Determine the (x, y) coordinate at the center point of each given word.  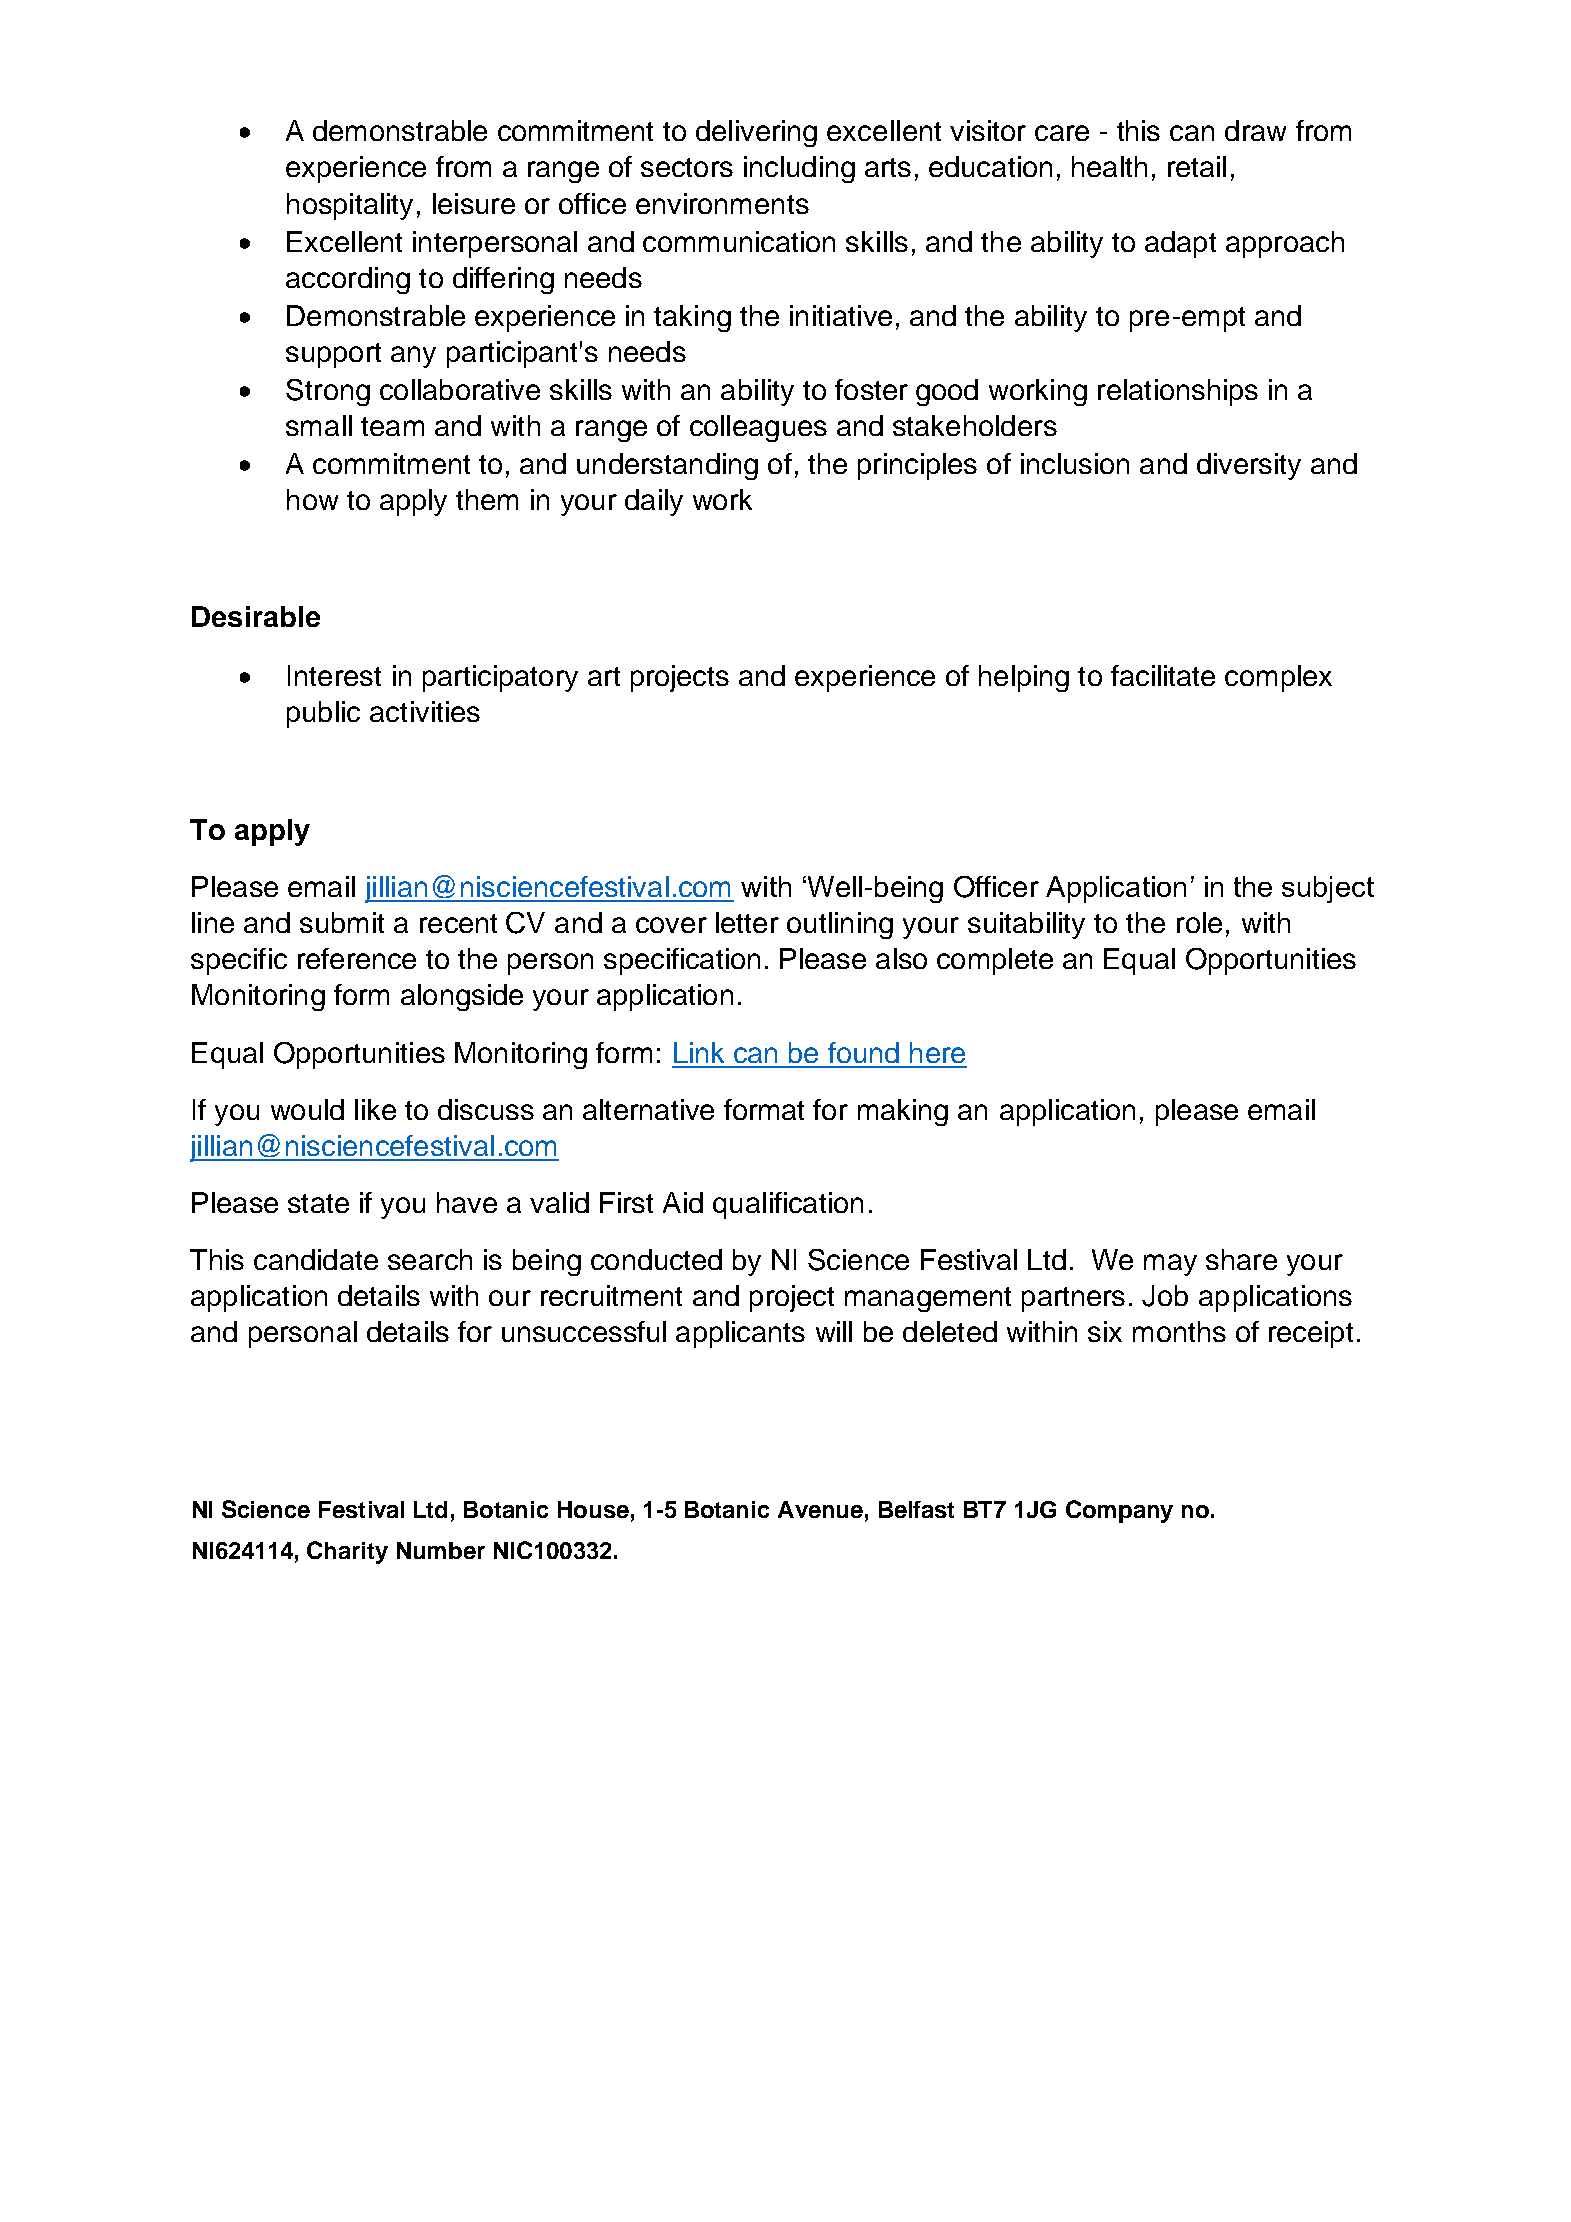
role (1199, 922)
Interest (334, 675)
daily (654, 502)
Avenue (820, 1509)
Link (699, 1052)
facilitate (1163, 675)
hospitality (350, 206)
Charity (347, 1552)
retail (1197, 166)
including (799, 169)
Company (1119, 1511)
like (375, 1109)
